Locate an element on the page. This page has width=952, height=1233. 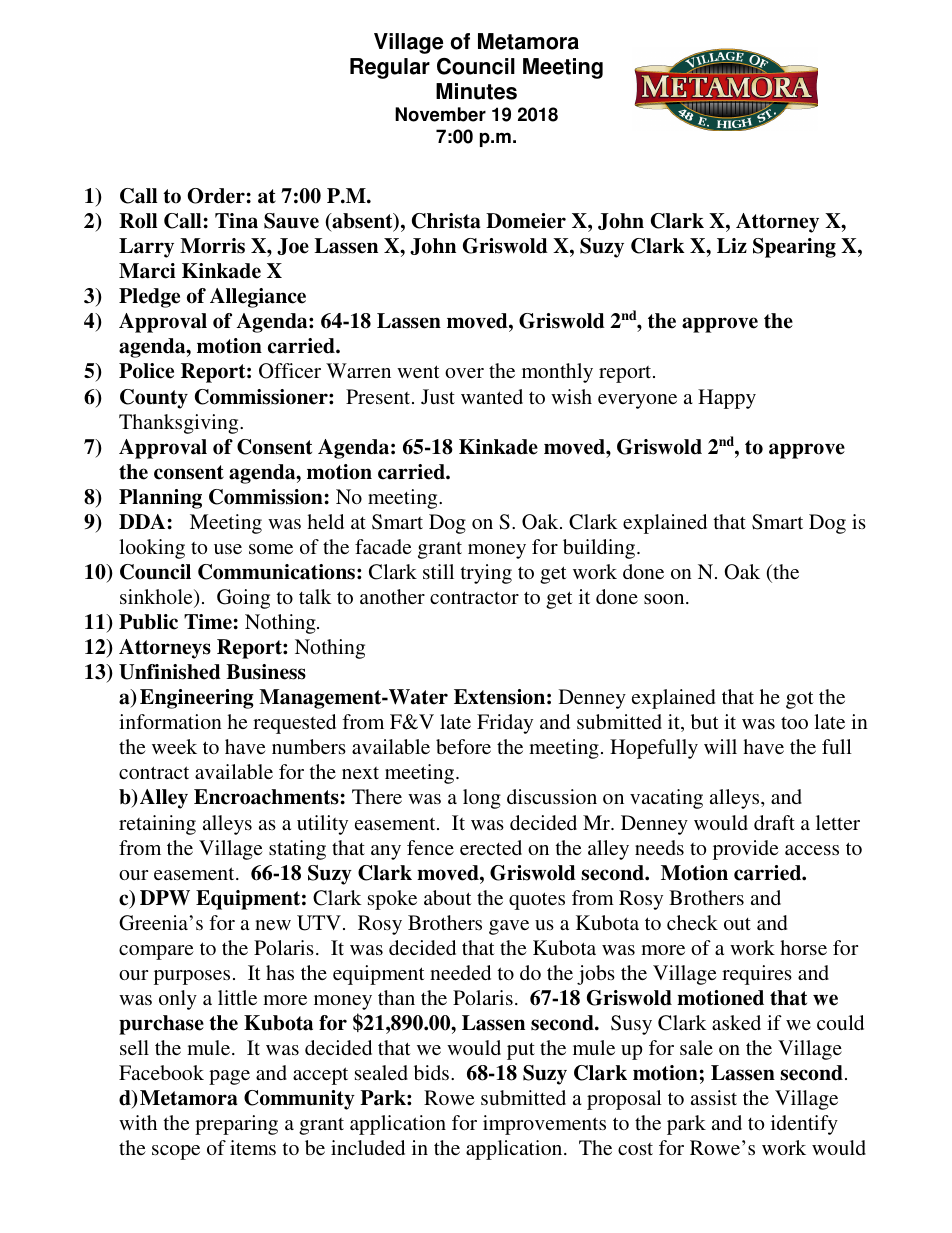
Time is located at coordinates (208, 622).
